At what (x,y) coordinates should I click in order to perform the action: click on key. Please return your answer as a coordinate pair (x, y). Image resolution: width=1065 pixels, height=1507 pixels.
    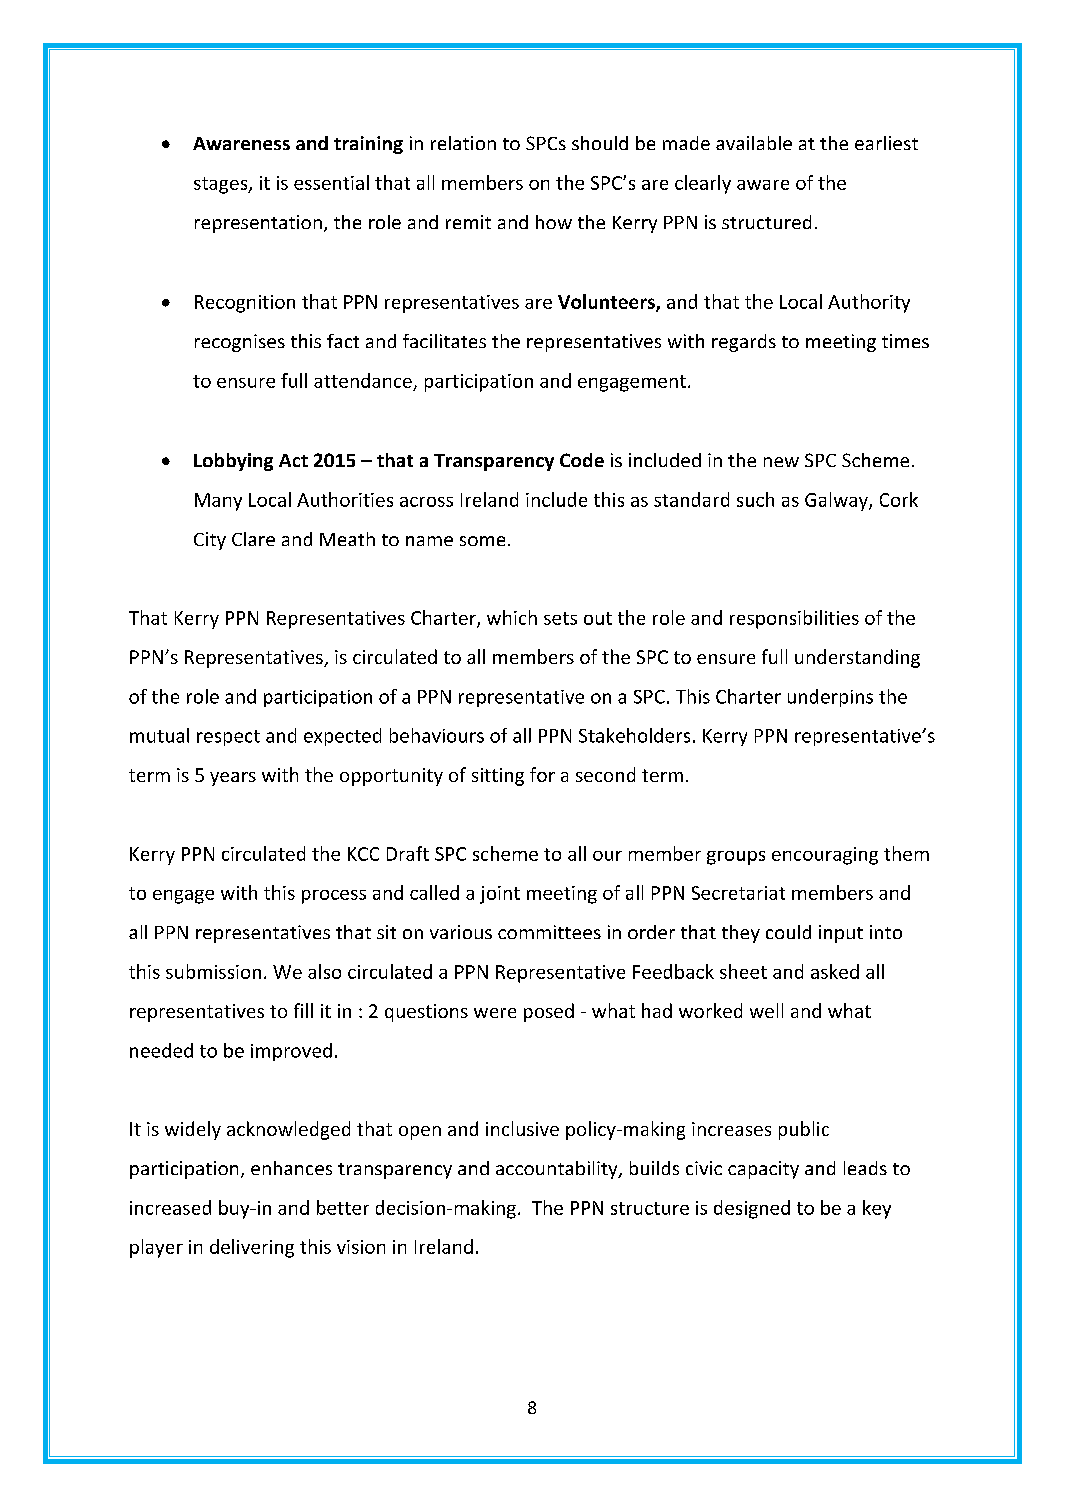
    Looking at the image, I should click on (877, 1209).
